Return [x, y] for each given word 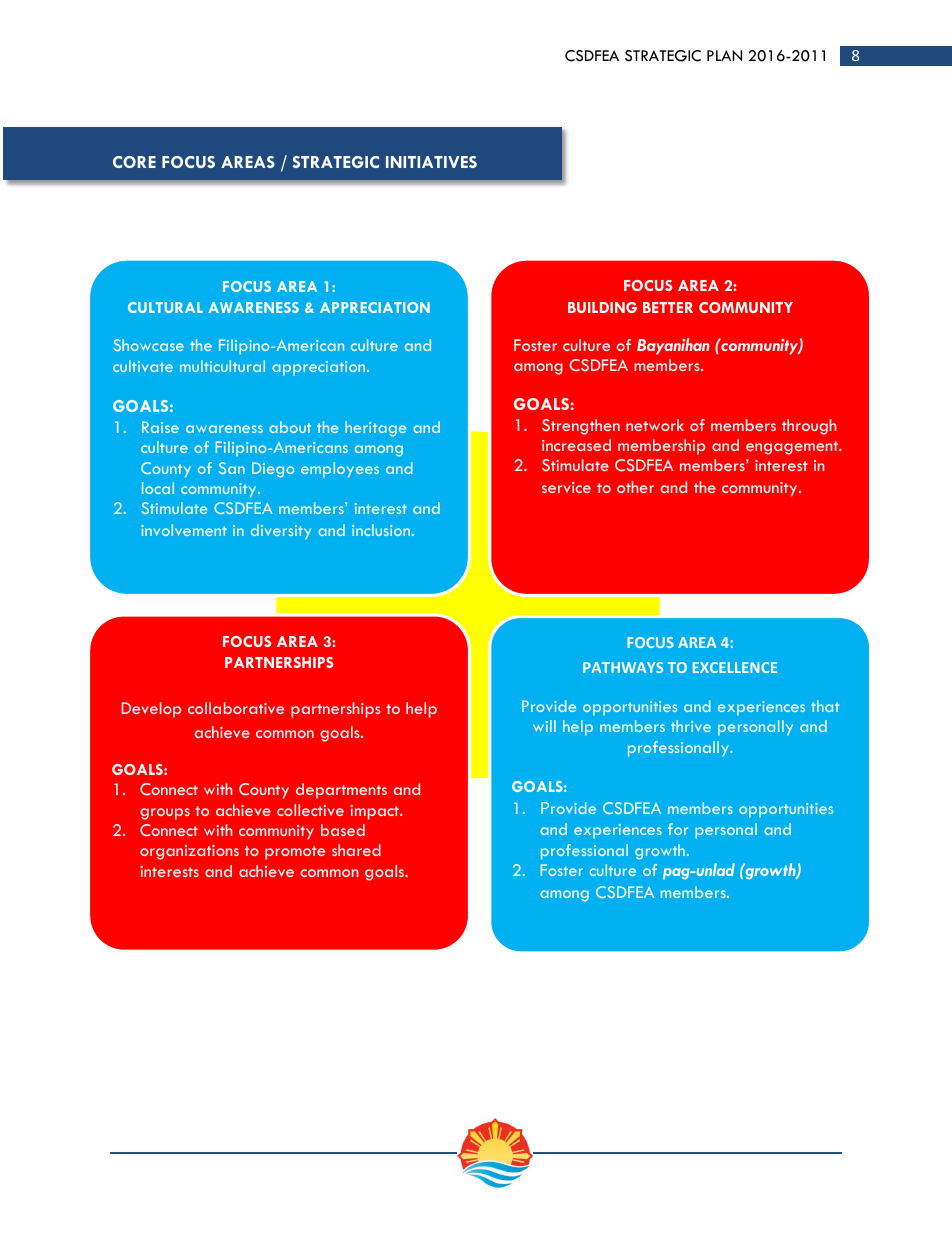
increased [576, 445]
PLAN [724, 55]
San [232, 468]
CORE [134, 162]
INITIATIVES [431, 162]
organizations [189, 852]
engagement [793, 448]
